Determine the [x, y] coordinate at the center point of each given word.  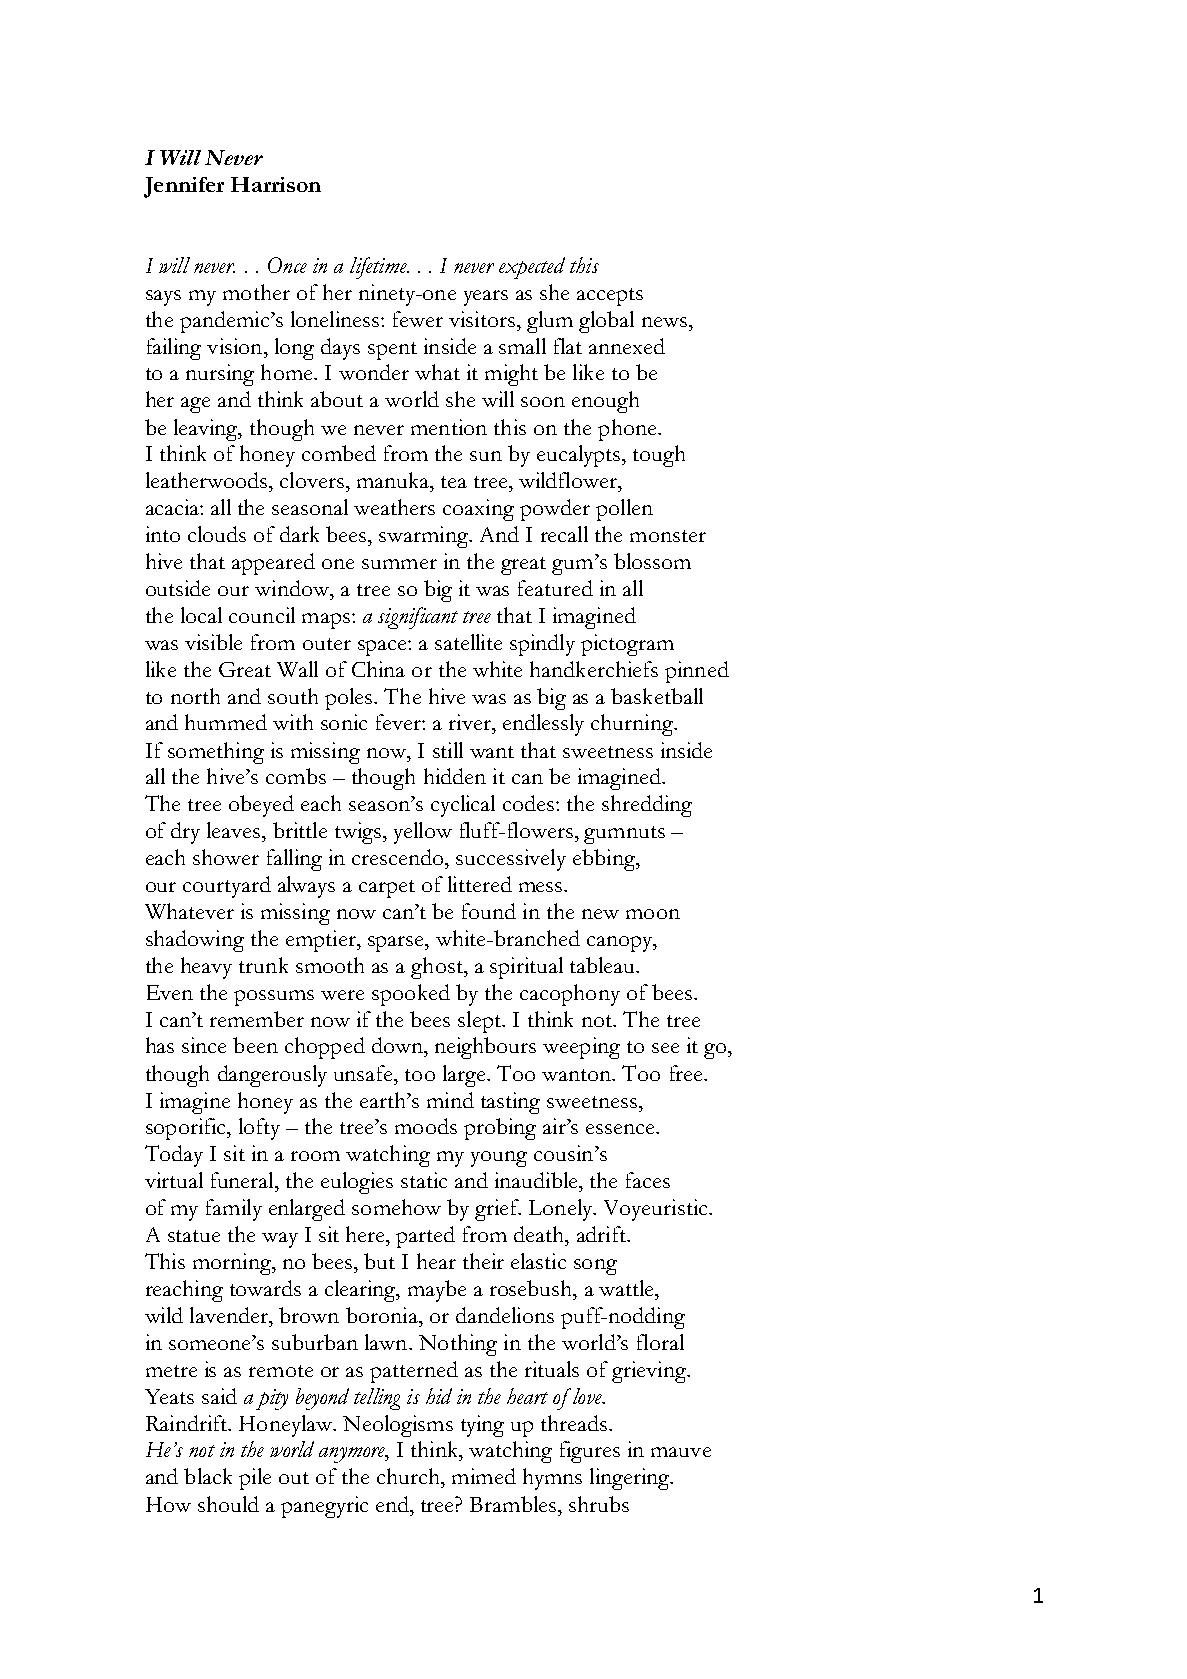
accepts [610, 297]
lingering [631, 1479]
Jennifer [184, 187]
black [208, 1476]
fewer [418, 319]
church [409, 1476]
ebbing [605, 860]
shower [226, 857]
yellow [423, 833]
